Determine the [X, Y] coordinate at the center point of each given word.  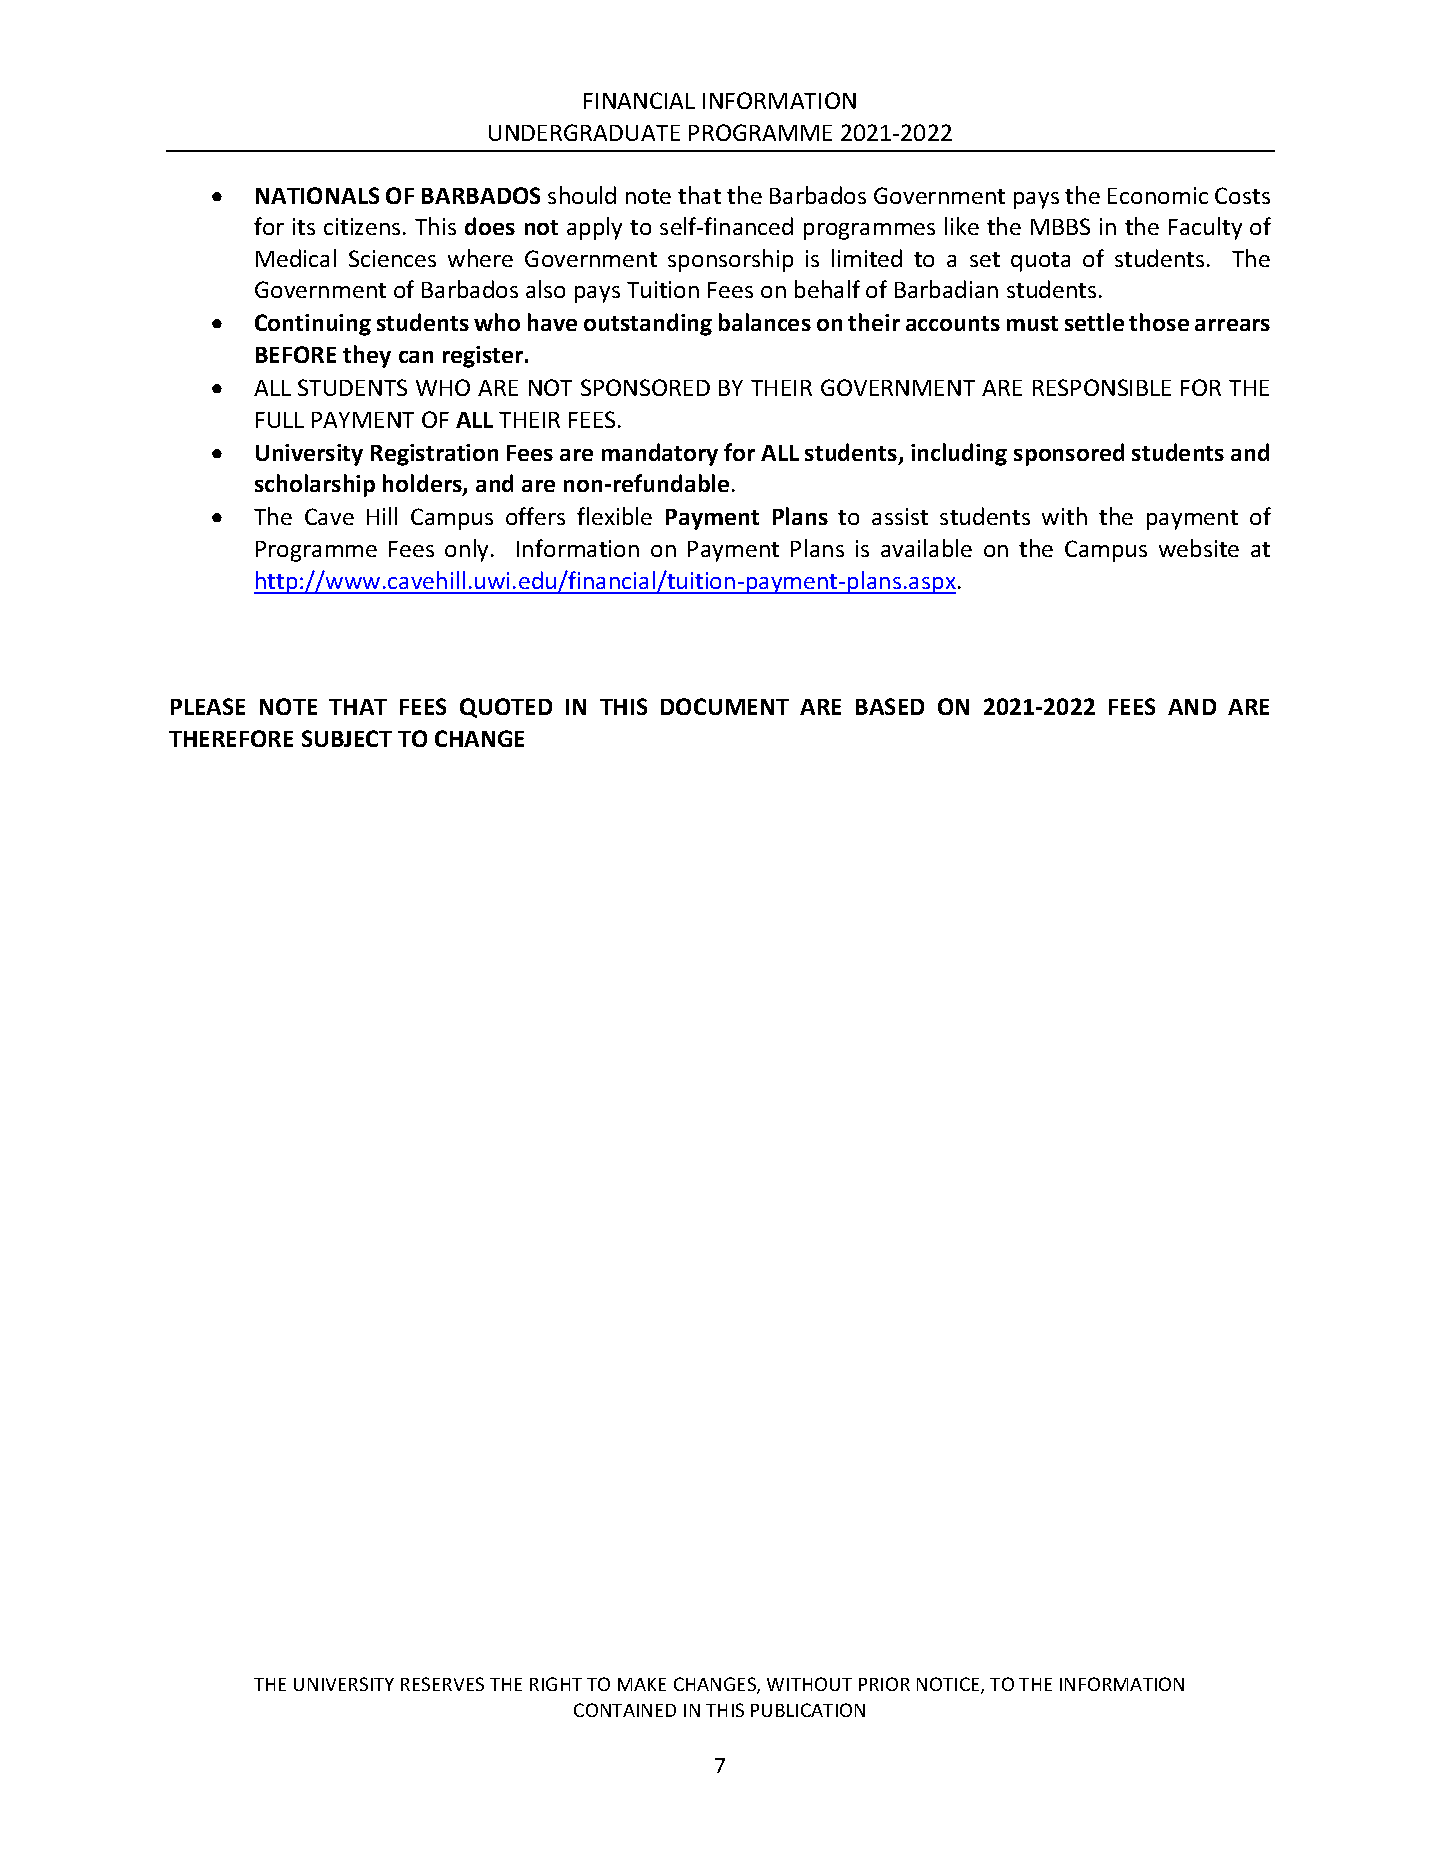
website [1199, 548]
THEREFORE [231, 738]
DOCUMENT [725, 706]
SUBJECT [347, 738]
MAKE [642, 1684]
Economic [1158, 195]
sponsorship [730, 260]
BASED [890, 706]
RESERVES [442, 1684]
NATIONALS [317, 195]
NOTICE [949, 1685]
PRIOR [884, 1684]
